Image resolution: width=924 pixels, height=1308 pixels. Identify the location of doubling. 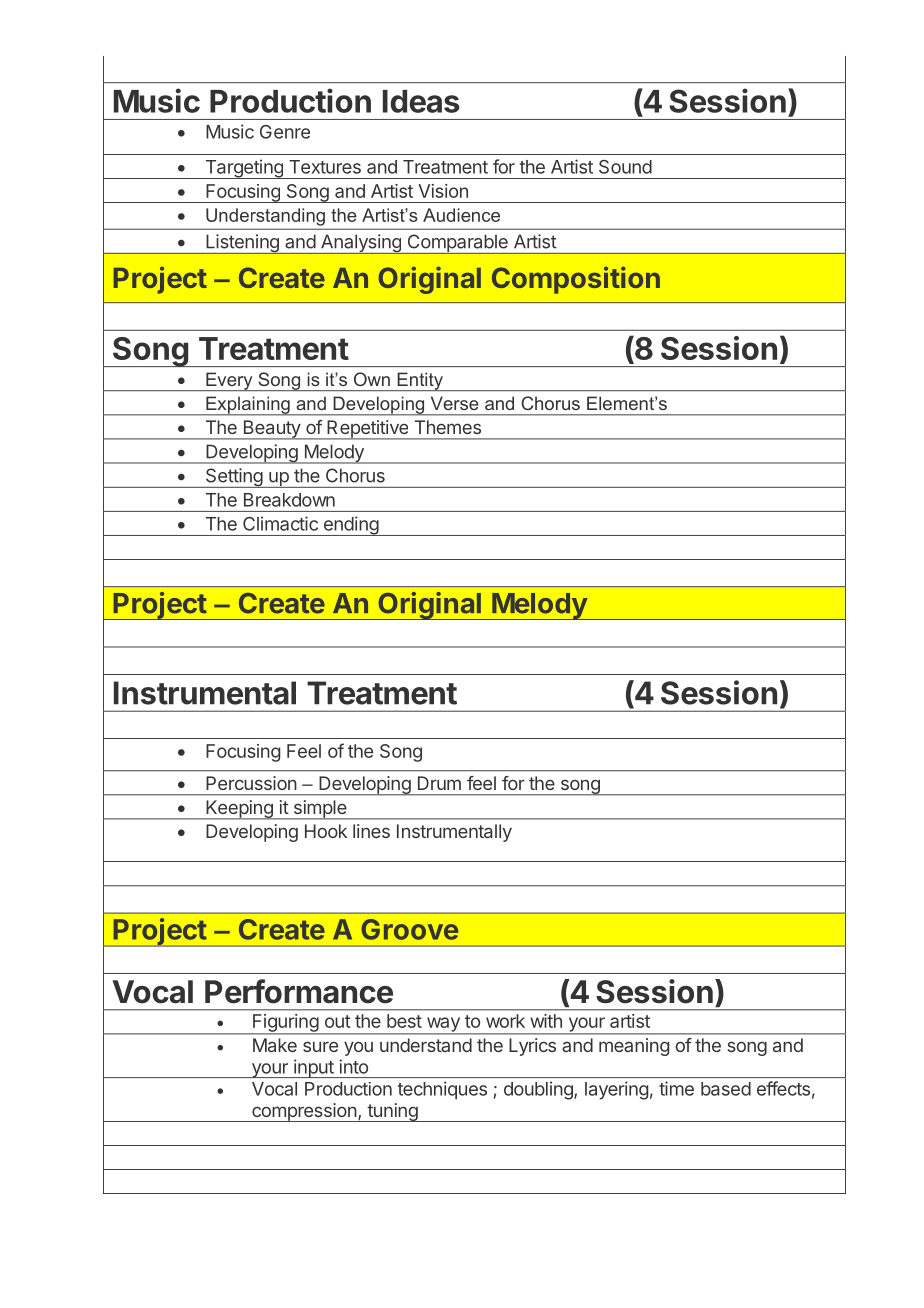
(539, 1090).
